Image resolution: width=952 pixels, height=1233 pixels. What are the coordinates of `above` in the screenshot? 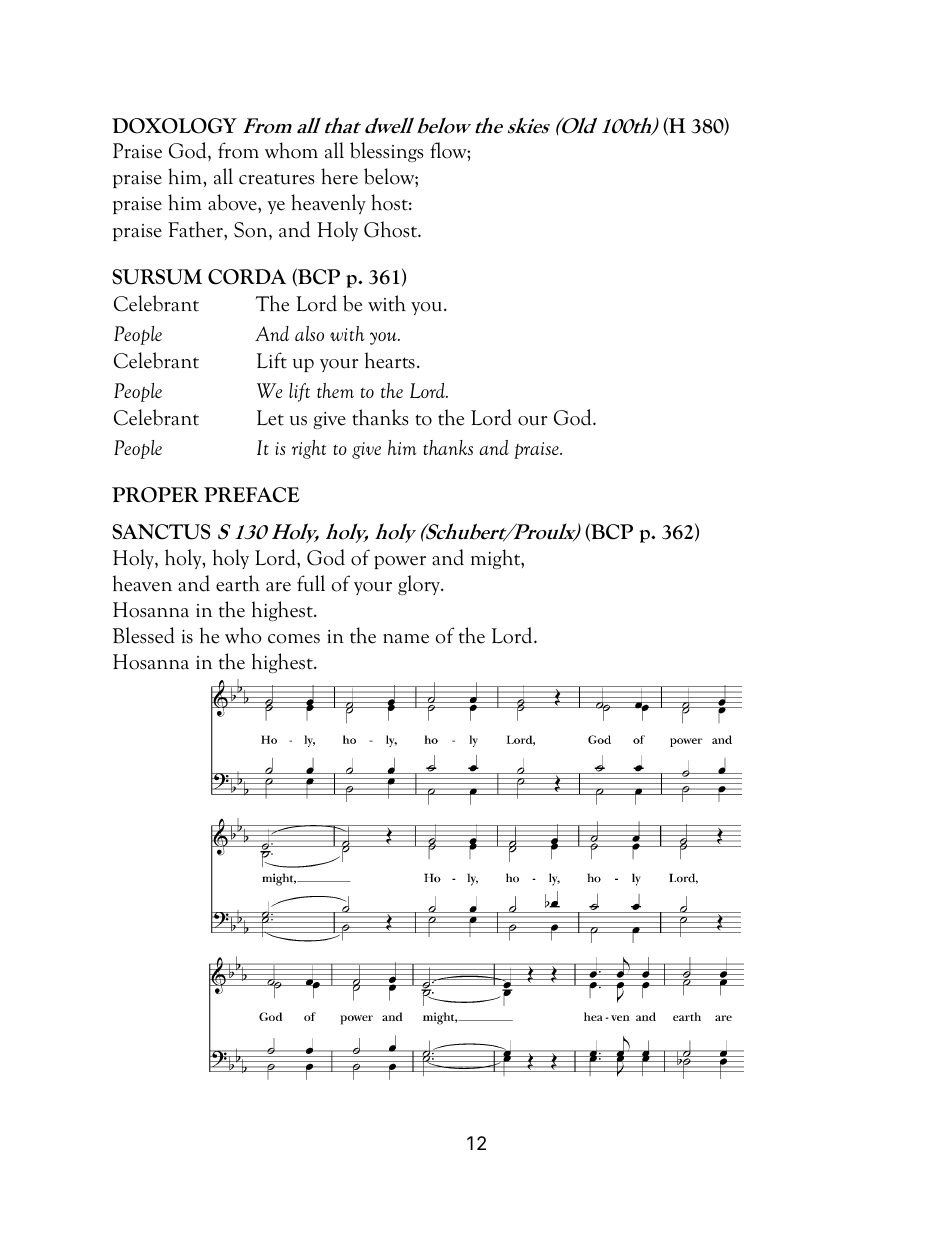 It's located at (233, 202).
